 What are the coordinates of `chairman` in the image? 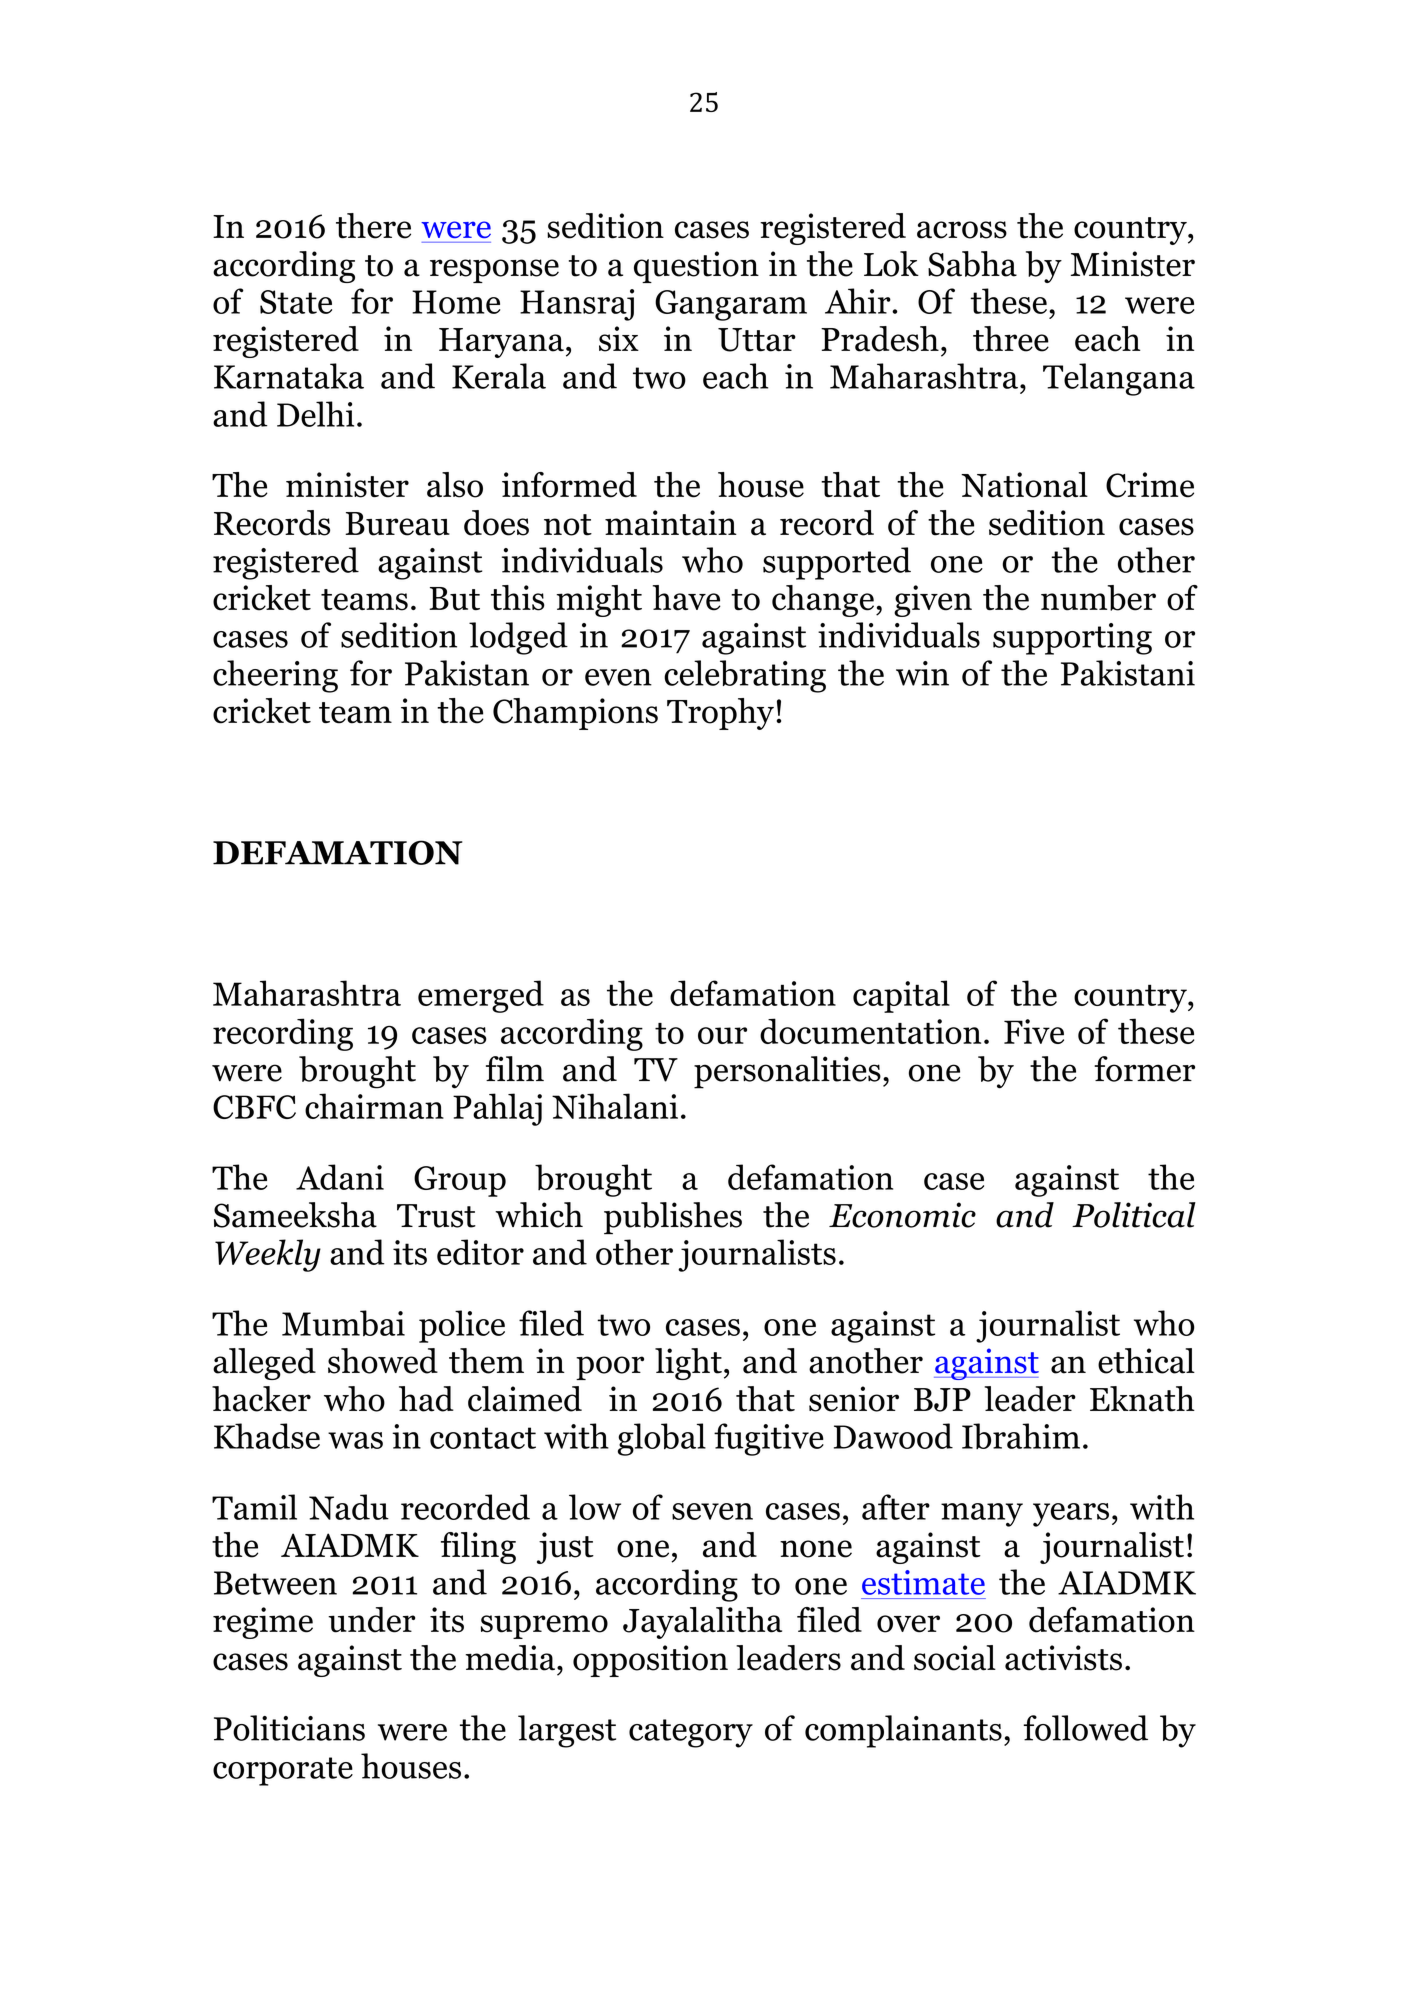 It's located at (374, 1106).
